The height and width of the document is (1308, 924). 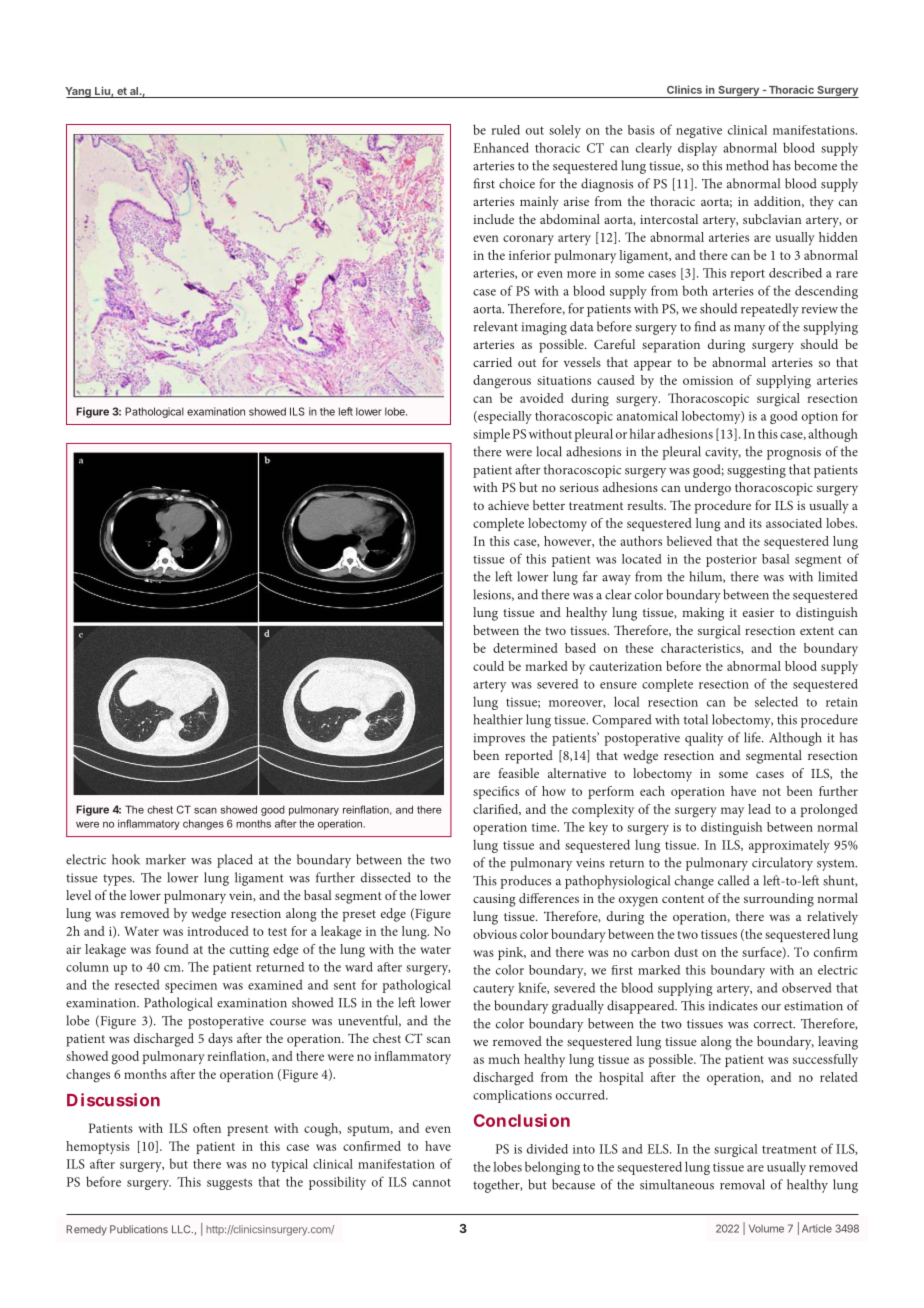 What do you see at coordinates (505, 130) in the document?
I see `ruled` at bounding box center [505, 130].
